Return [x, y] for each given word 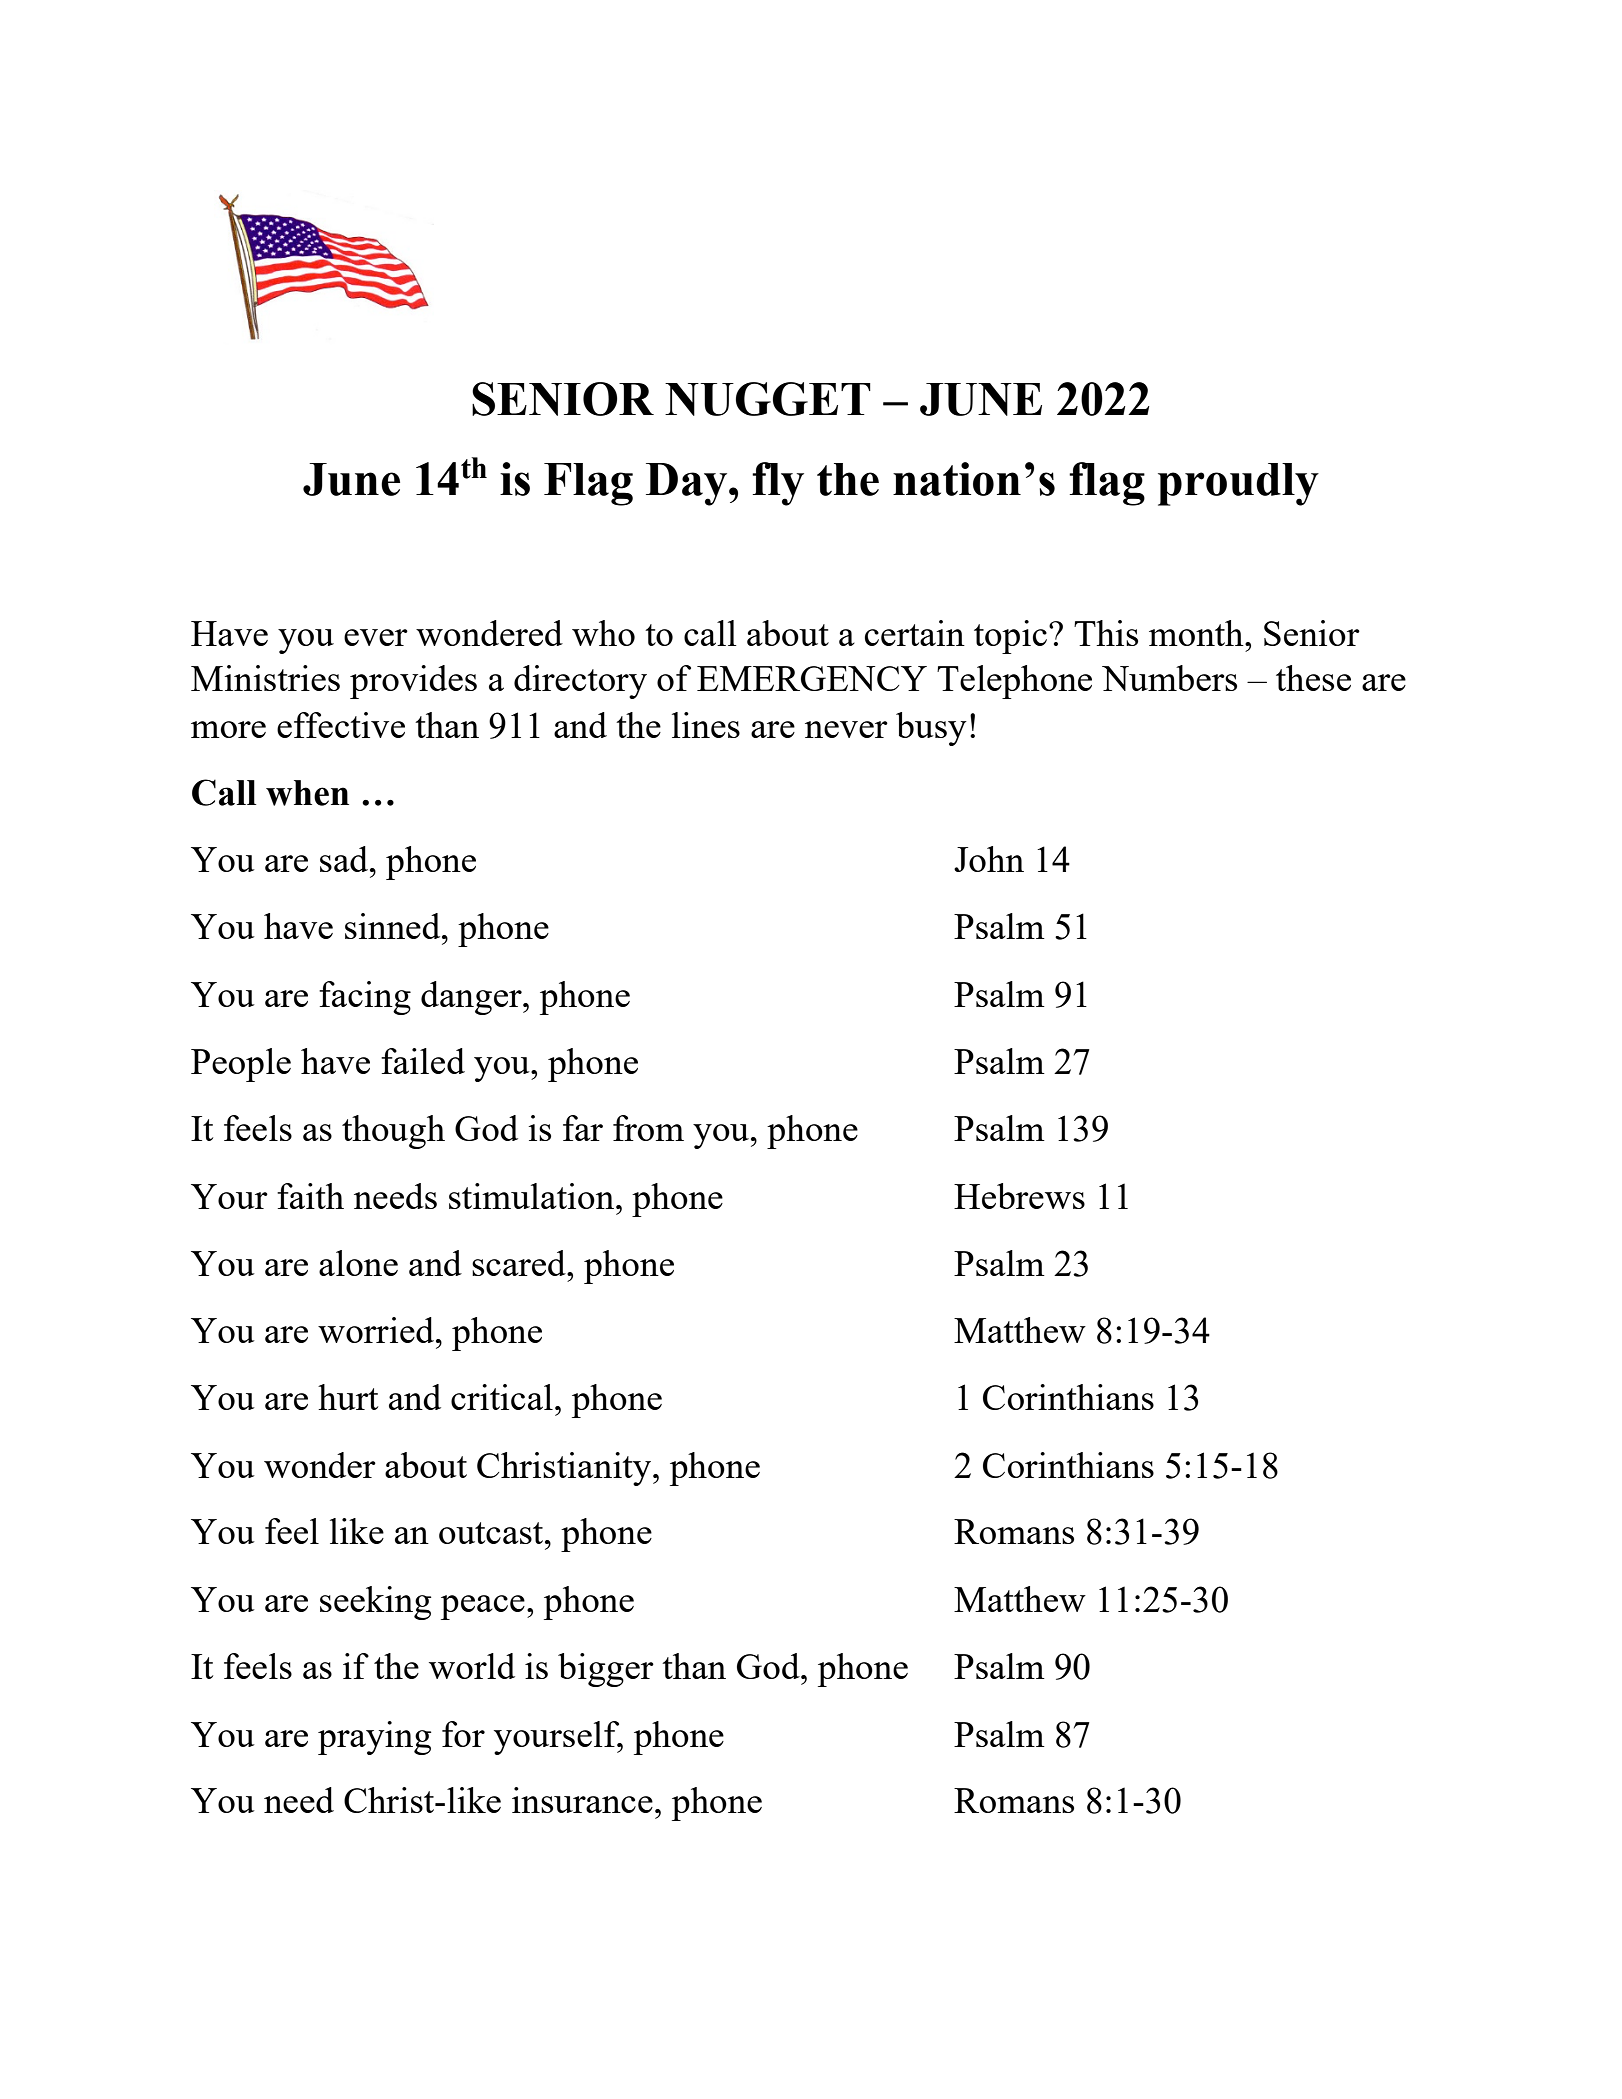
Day [688, 484]
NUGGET [768, 399]
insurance [582, 1800]
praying [374, 1738]
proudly [1238, 484]
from [648, 1128]
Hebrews [1019, 1196]
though [393, 1132]
